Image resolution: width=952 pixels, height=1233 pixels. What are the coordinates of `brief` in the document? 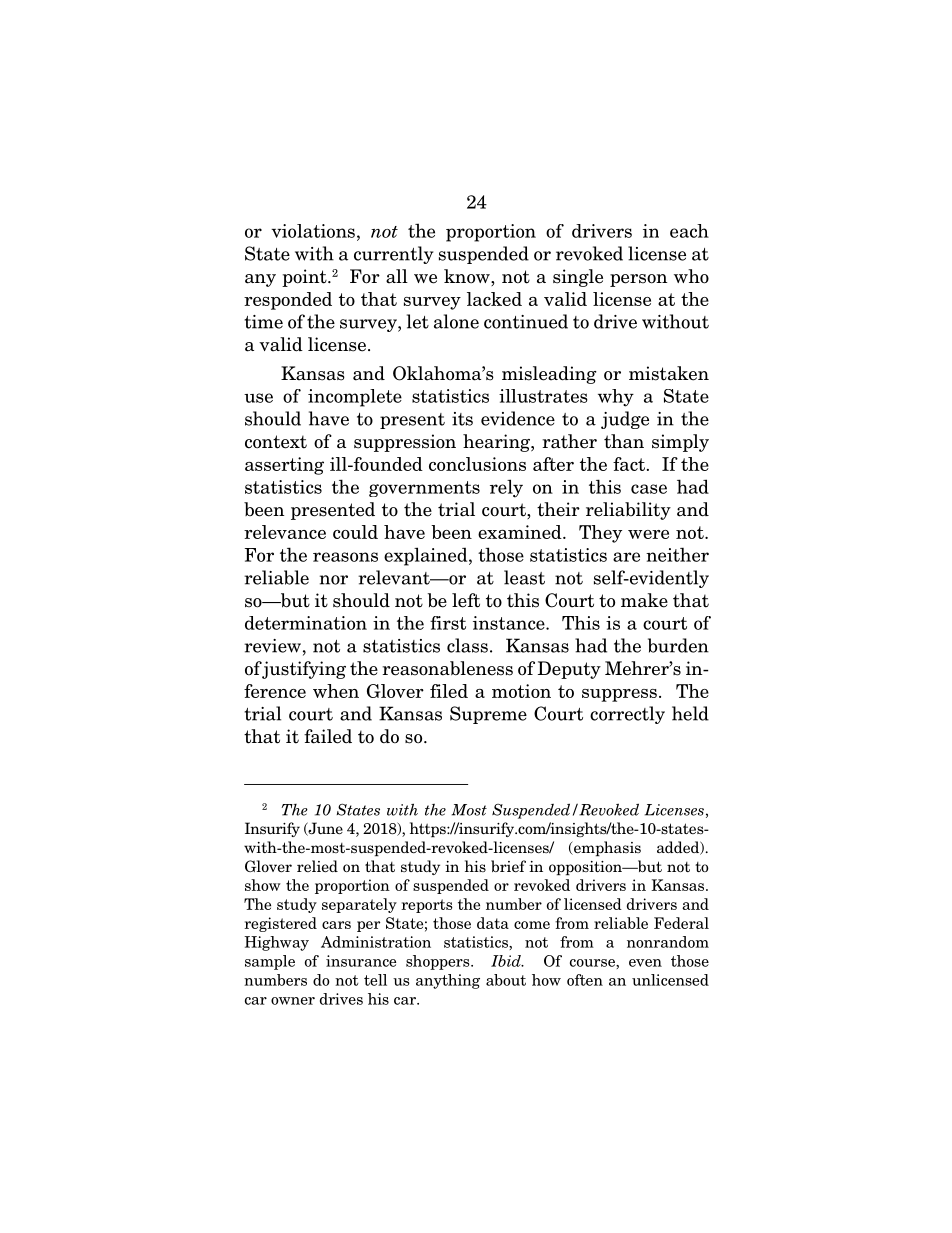 It's located at (508, 866).
